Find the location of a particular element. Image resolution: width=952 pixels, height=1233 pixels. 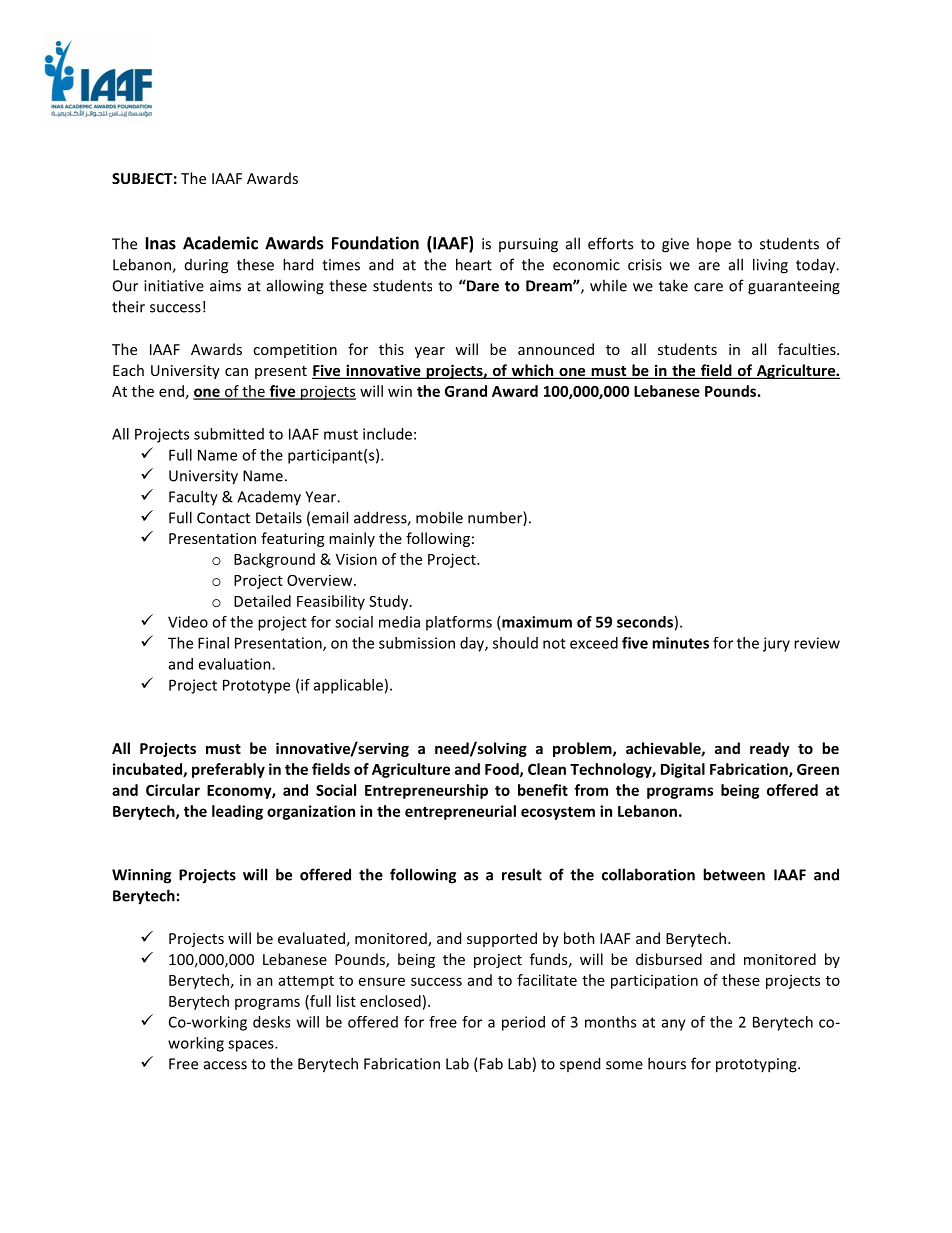

during is located at coordinates (206, 266).
